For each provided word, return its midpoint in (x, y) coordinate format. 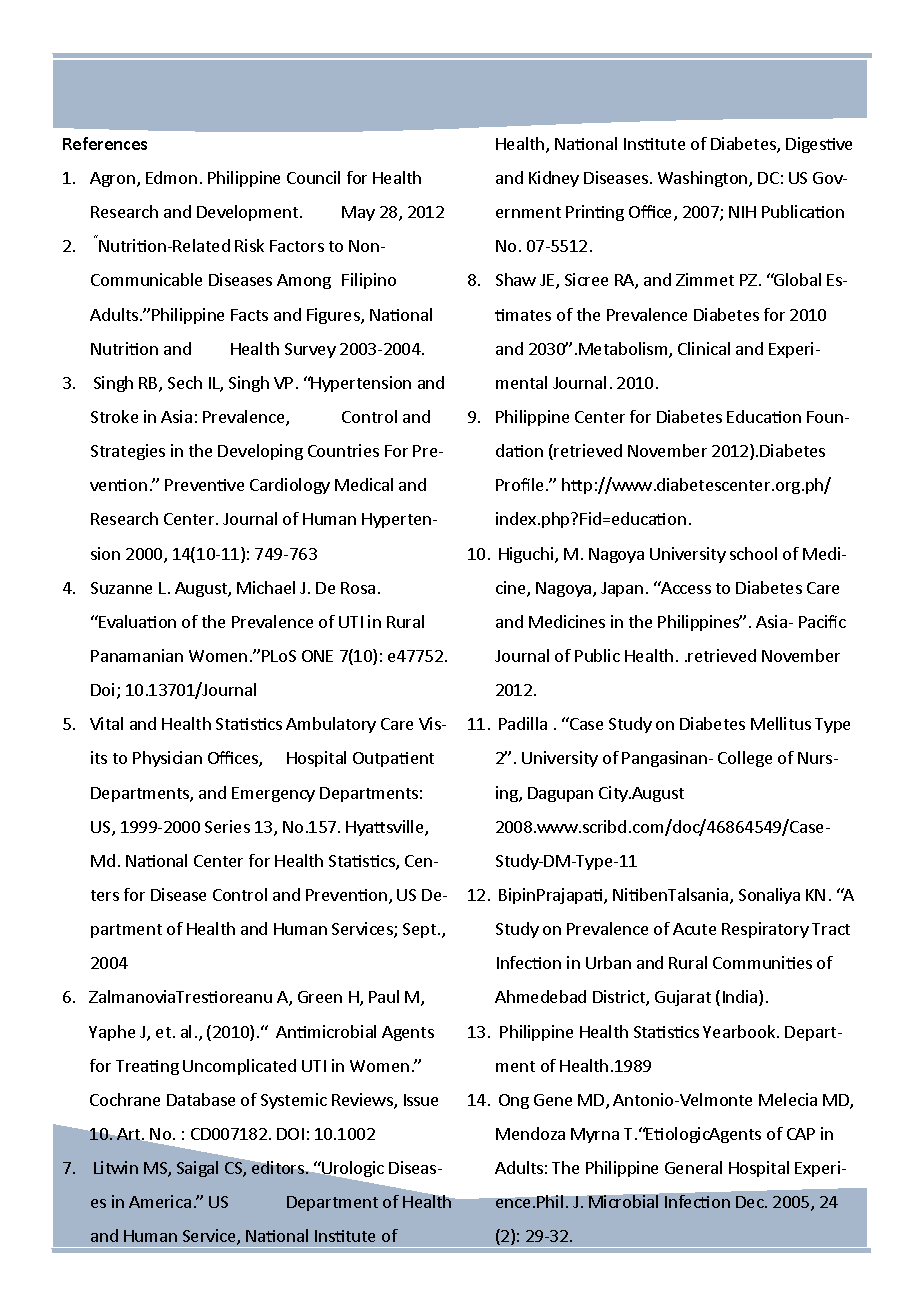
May (358, 213)
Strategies (128, 452)
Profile (519, 484)
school (753, 553)
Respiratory (765, 930)
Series (227, 826)
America (160, 1201)
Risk (249, 245)
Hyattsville (386, 828)
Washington (704, 179)
